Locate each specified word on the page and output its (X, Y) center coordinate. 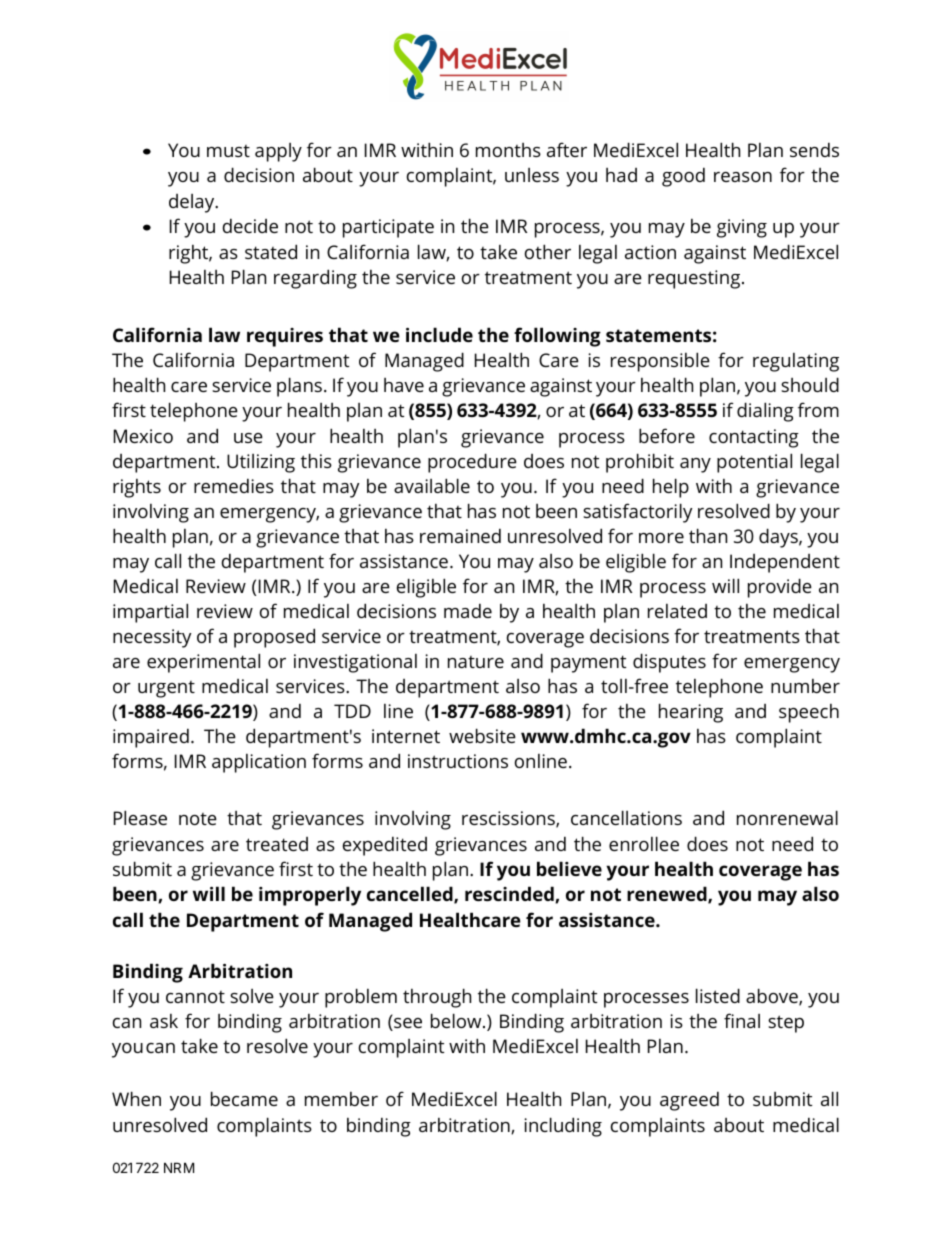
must (228, 151)
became (244, 1098)
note (198, 819)
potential (754, 463)
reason (743, 177)
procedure (472, 463)
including (563, 1127)
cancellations (626, 817)
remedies (234, 485)
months (508, 150)
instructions (458, 761)
